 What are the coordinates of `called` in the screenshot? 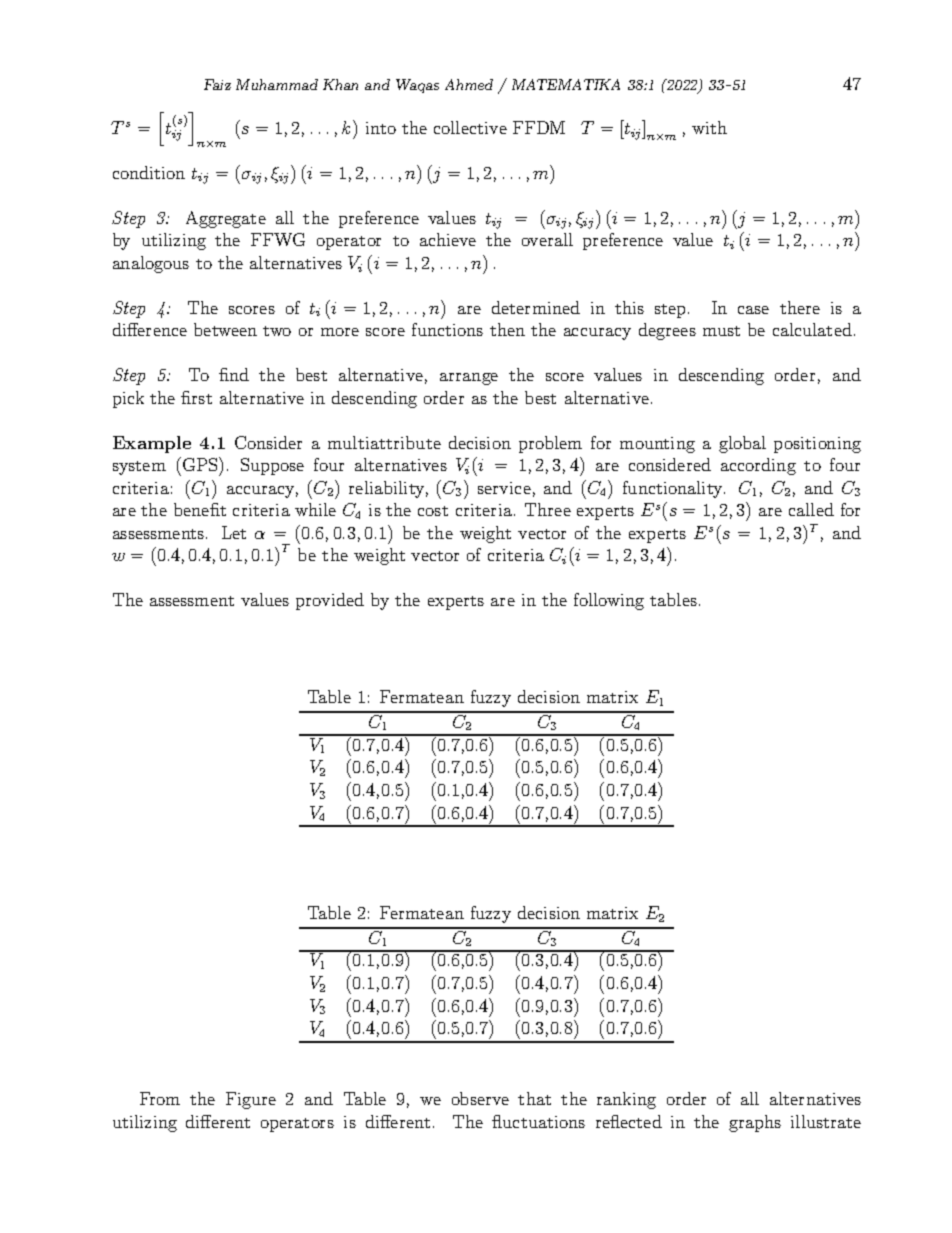 It's located at (811, 509).
